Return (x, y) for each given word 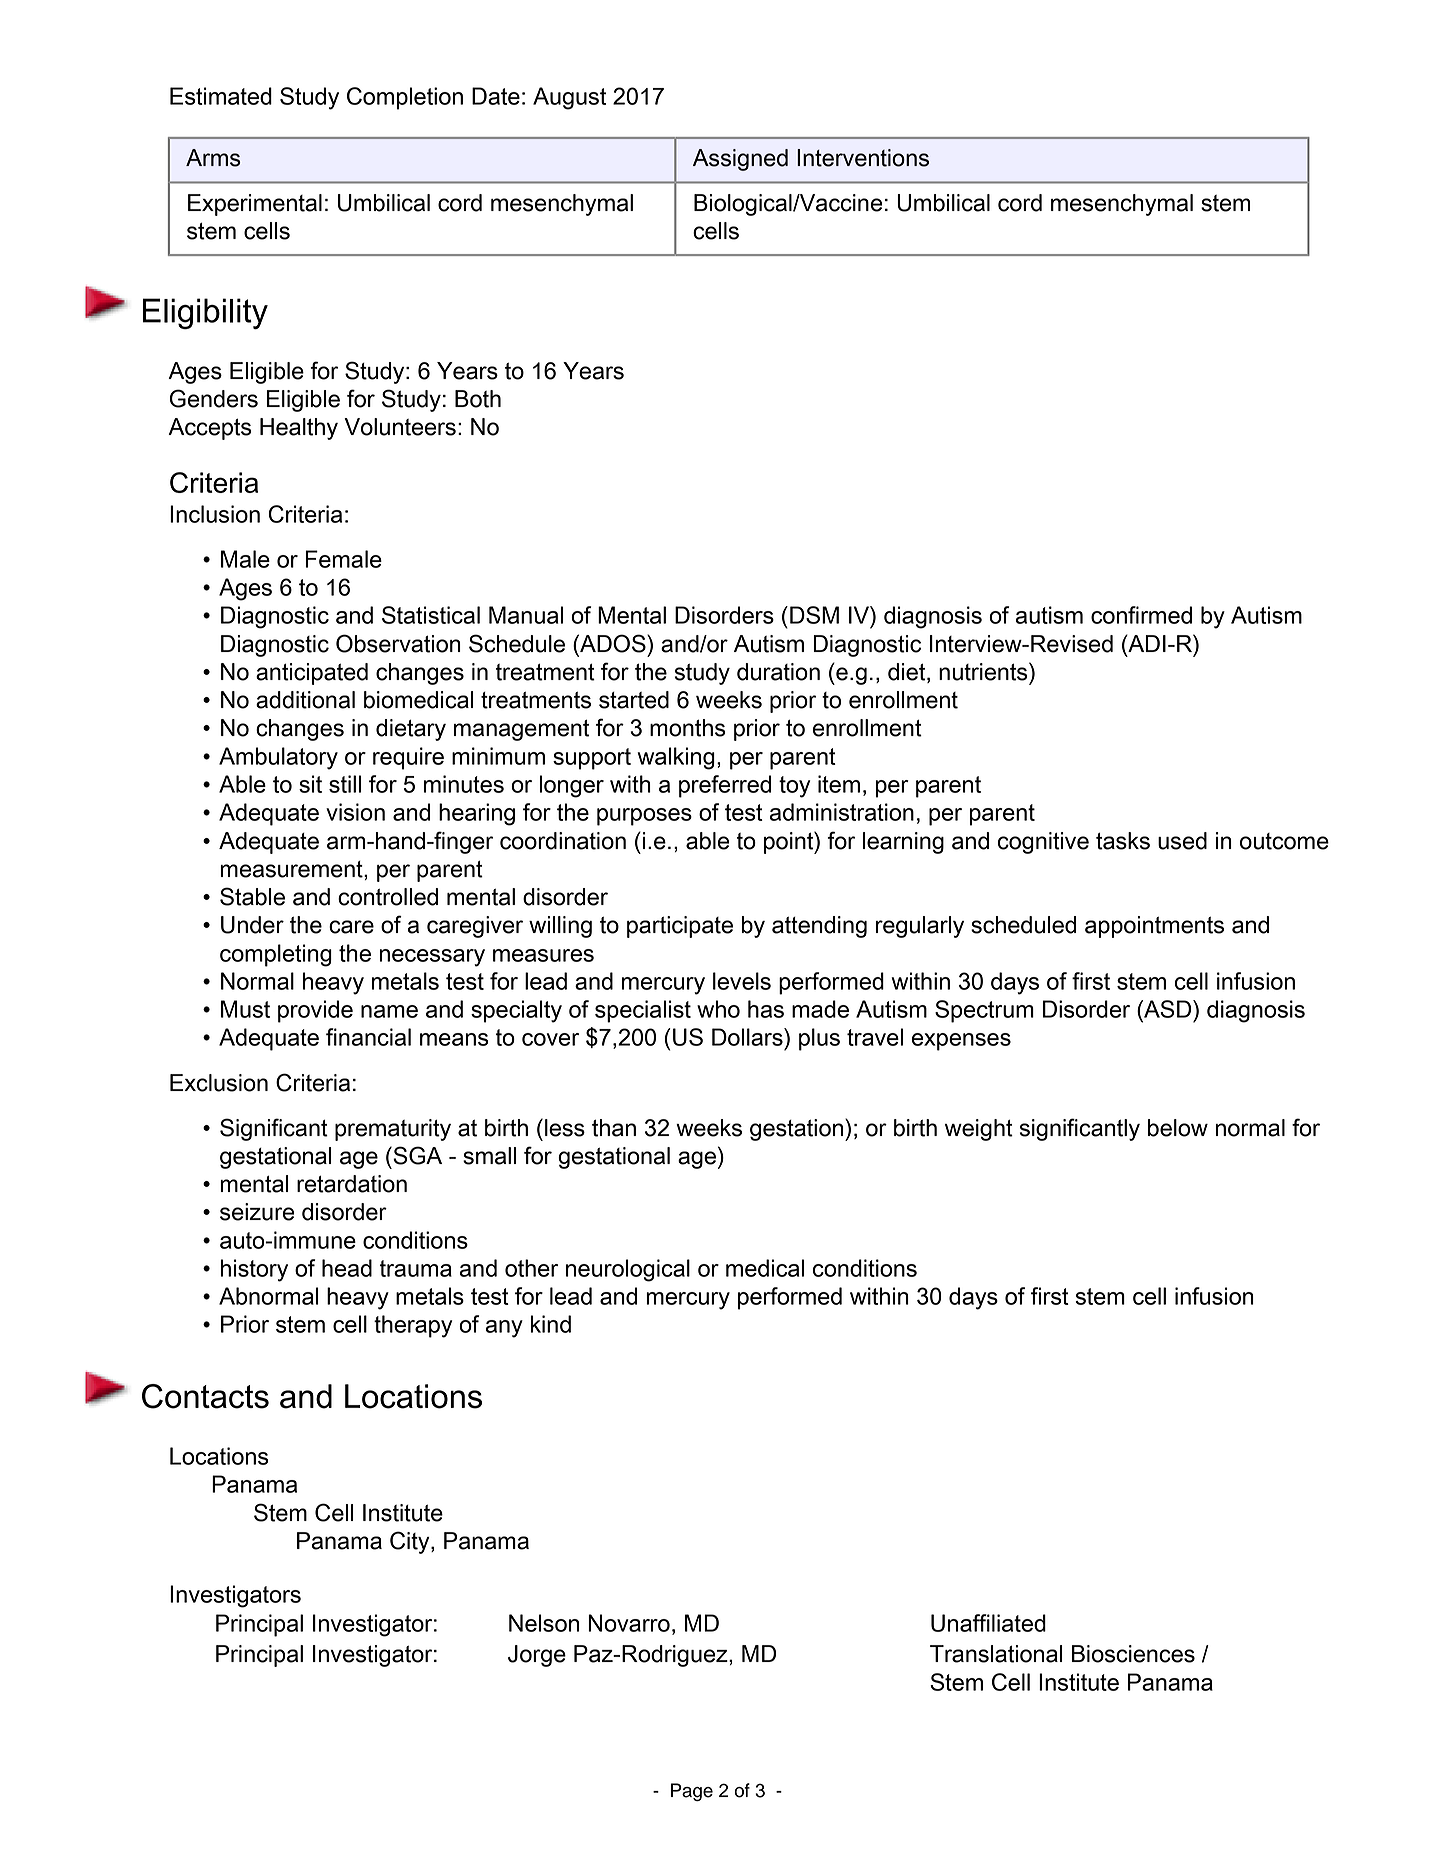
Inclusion (215, 514)
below (1178, 1128)
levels (742, 981)
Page (692, 1792)
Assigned (740, 160)
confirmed (1141, 615)
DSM (814, 615)
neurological (628, 1270)
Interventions (863, 158)
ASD (1168, 1009)
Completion (405, 98)
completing (276, 955)
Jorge (537, 1656)
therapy (413, 1326)
